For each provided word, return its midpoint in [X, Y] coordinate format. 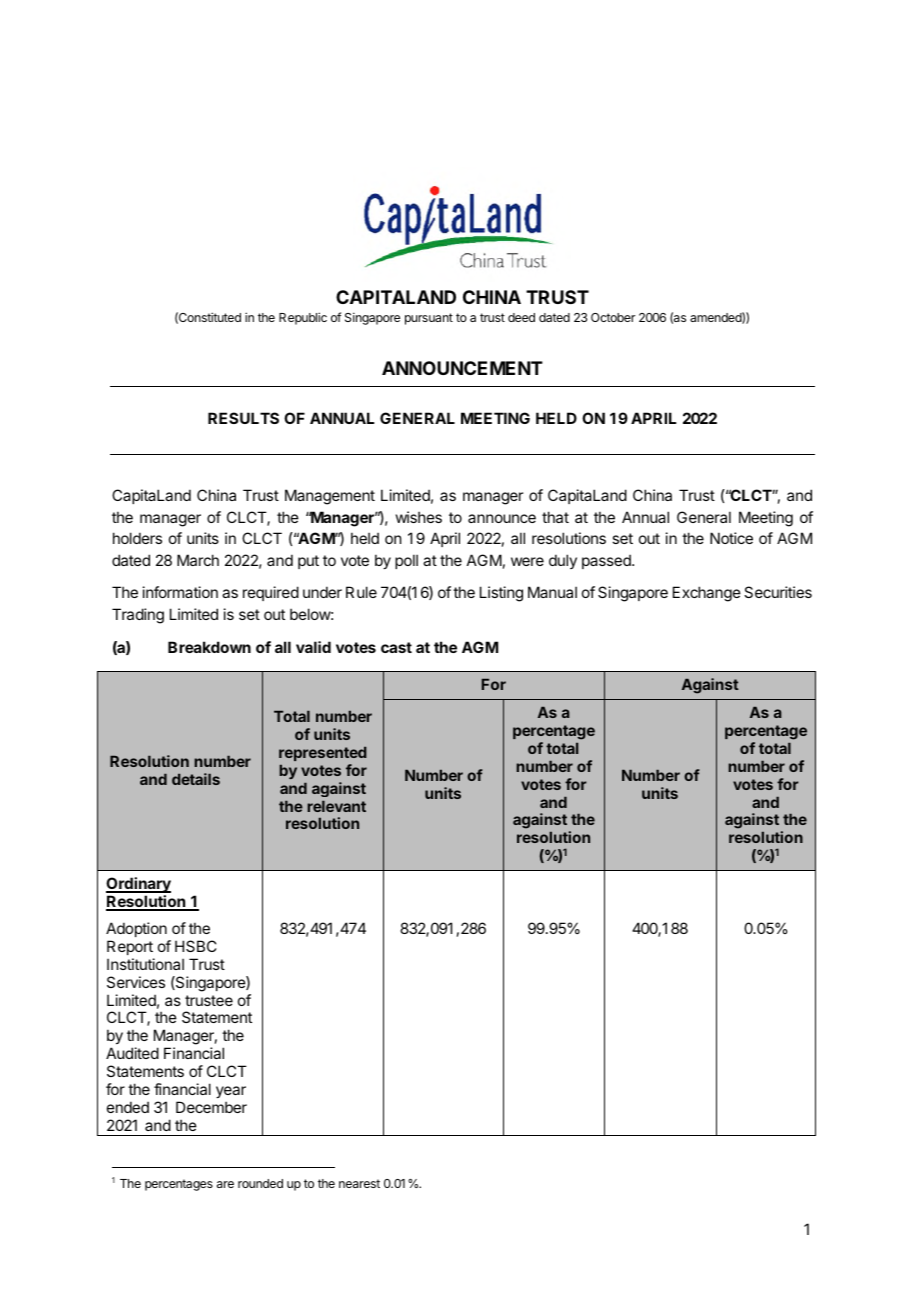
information [180, 592]
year [231, 1092]
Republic [303, 318]
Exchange [707, 594]
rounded [260, 1183]
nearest [359, 1183]
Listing [501, 594]
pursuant [429, 319]
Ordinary [138, 885]
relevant [336, 806]
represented [323, 754]
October [613, 317]
